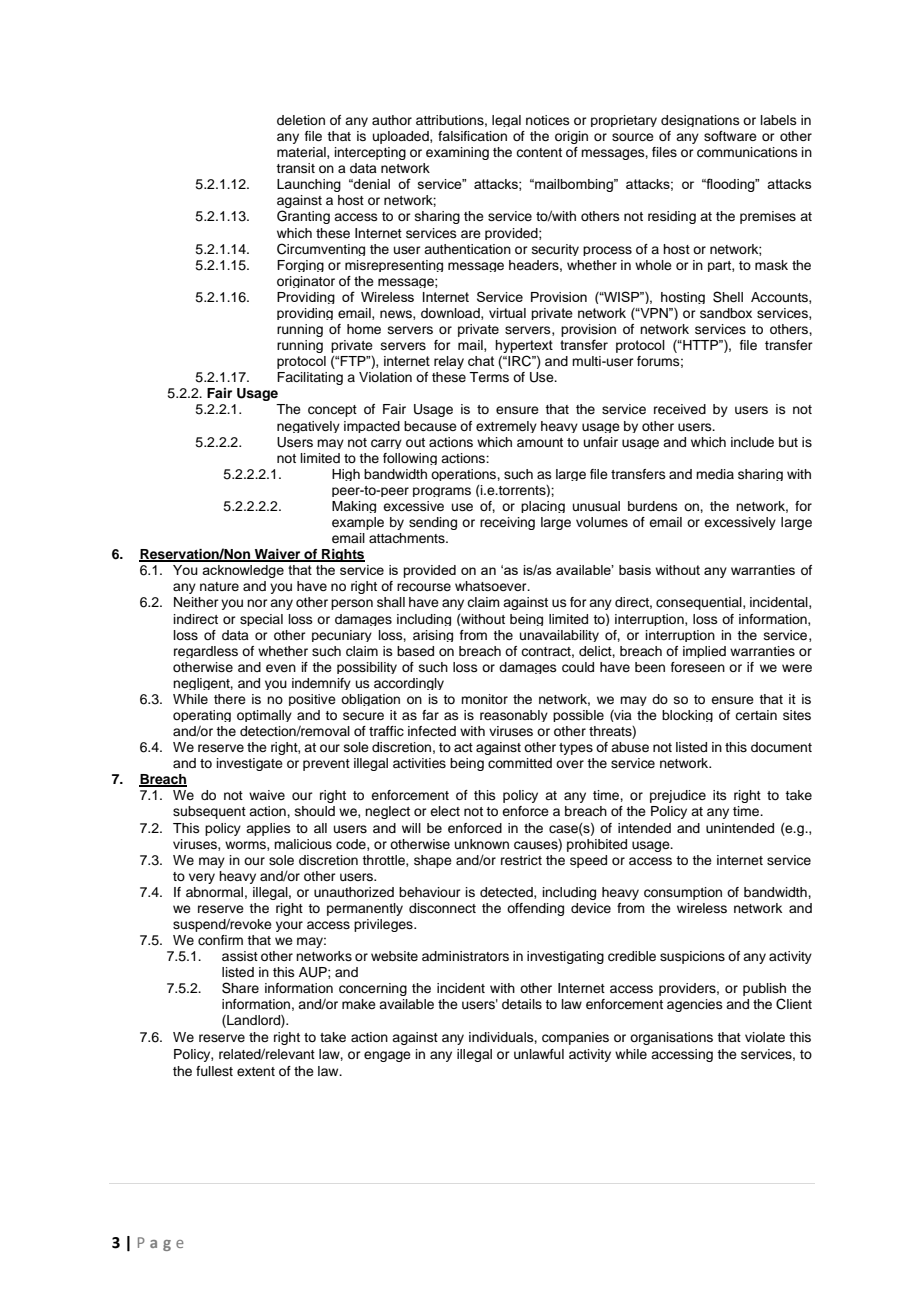 The width and height of the screenshot is (924, 1308). Describe the element at coordinates (539, 1054) in the screenshot. I see `unlawful` at that location.
